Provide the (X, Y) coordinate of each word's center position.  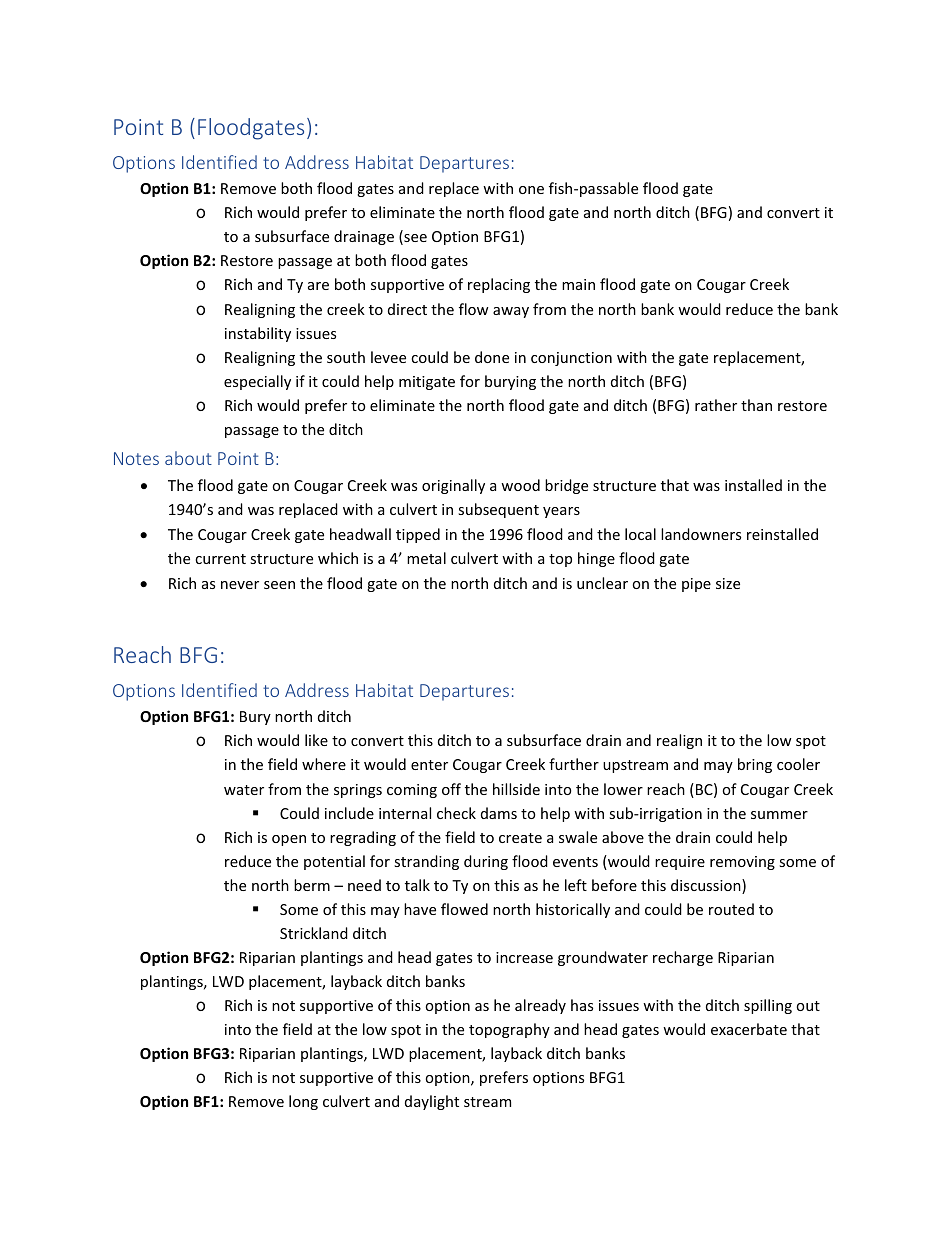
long (303, 1102)
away (511, 312)
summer (779, 815)
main (578, 284)
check (456, 813)
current (220, 559)
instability (258, 334)
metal (426, 558)
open (289, 840)
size (728, 583)
